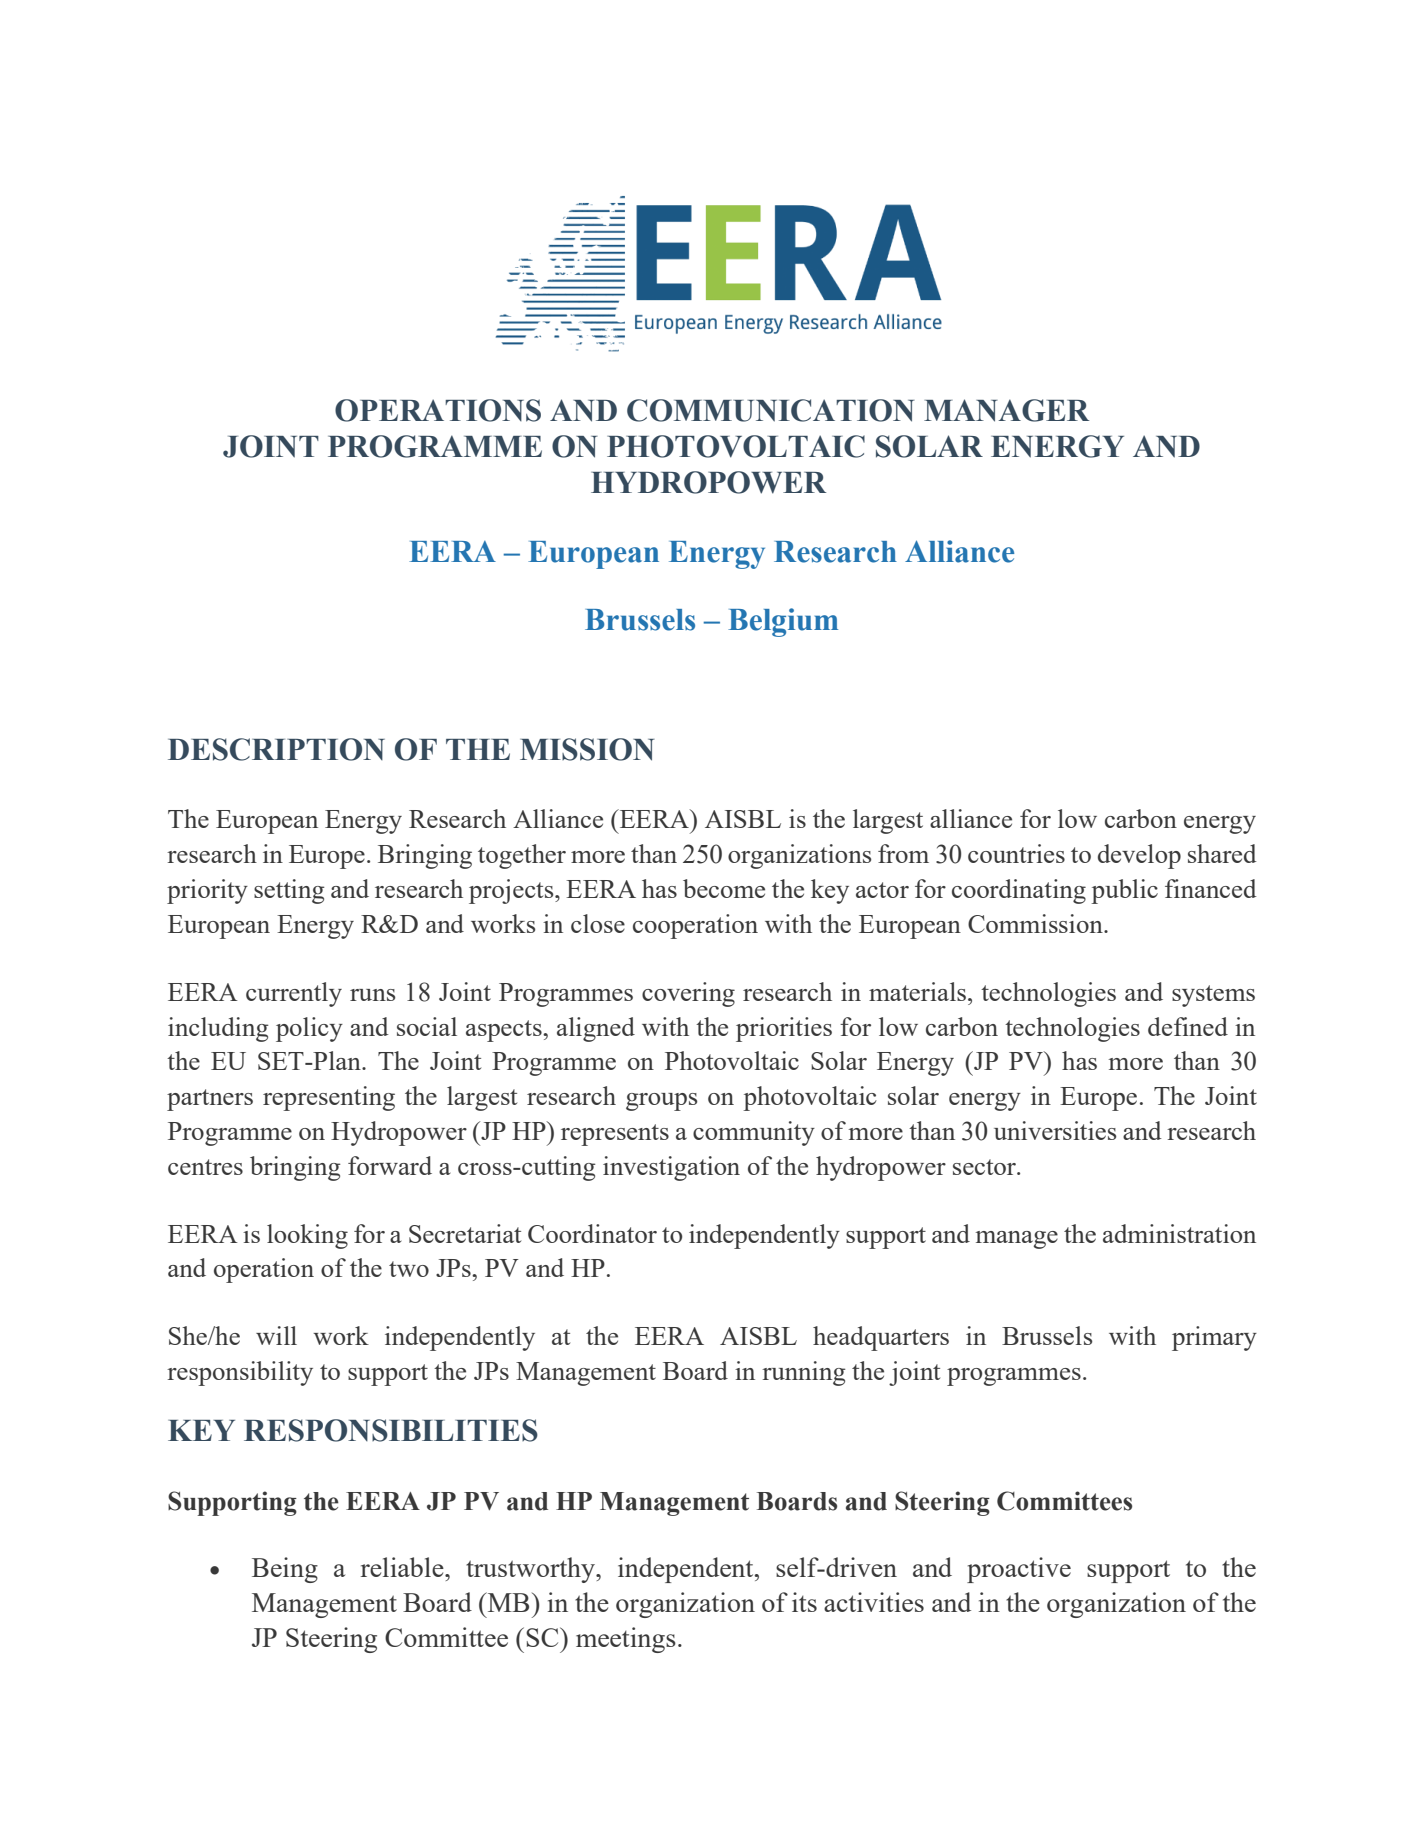 The height and width of the screenshot is (1843, 1424). What do you see at coordinates (724, 888) in the screenshot?
I see `become` at bounding box center [724, 888].
